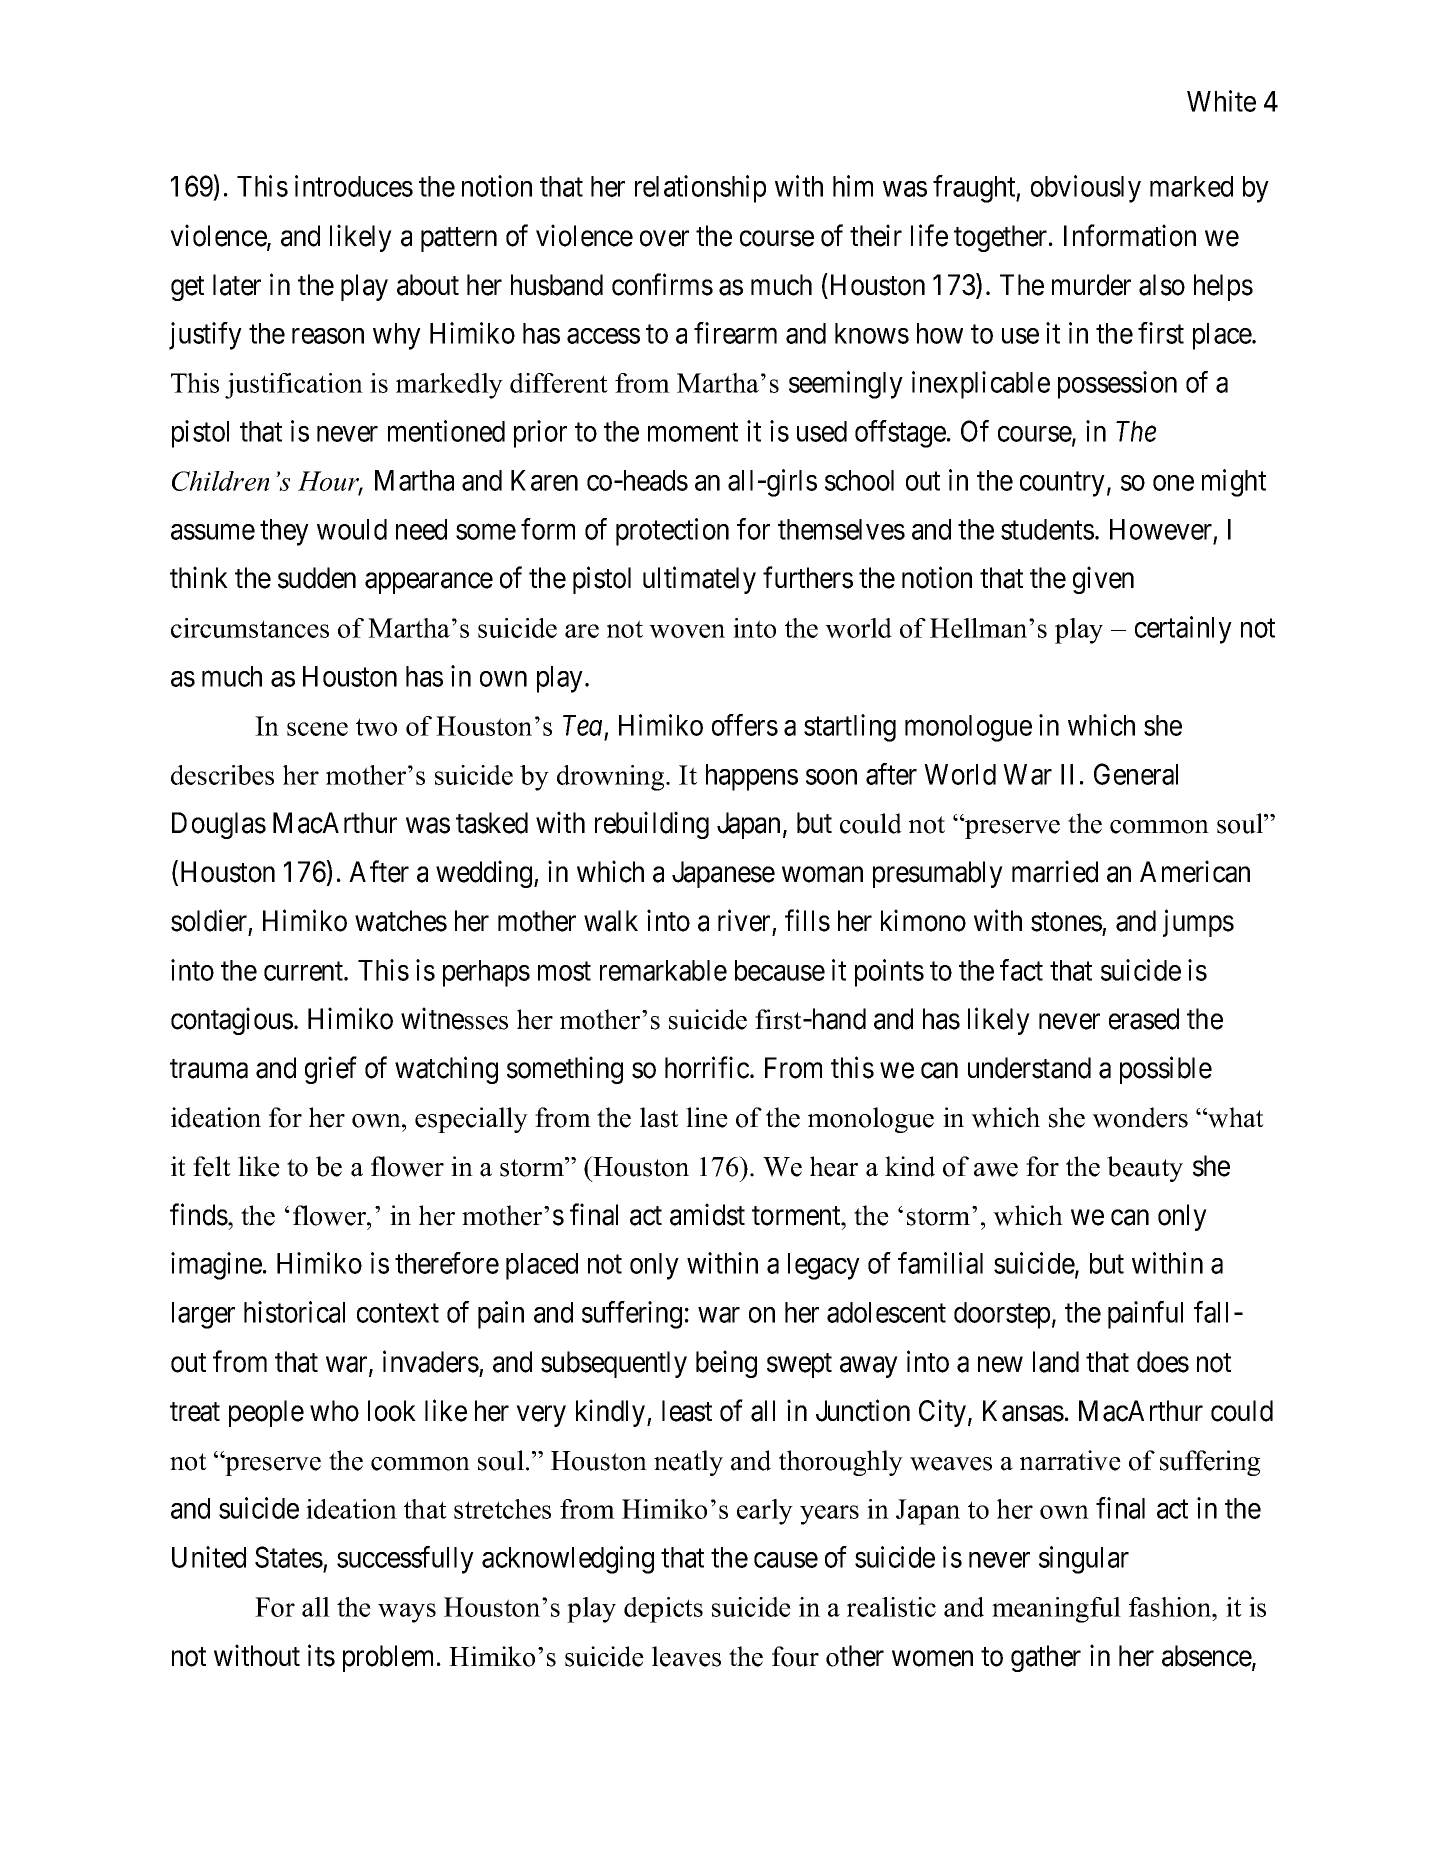 The width and height of the screenshot is (1447, 1873). Describe the element at coordinates (1086, 189) in the screenshot. I see `obviously` at that location.
